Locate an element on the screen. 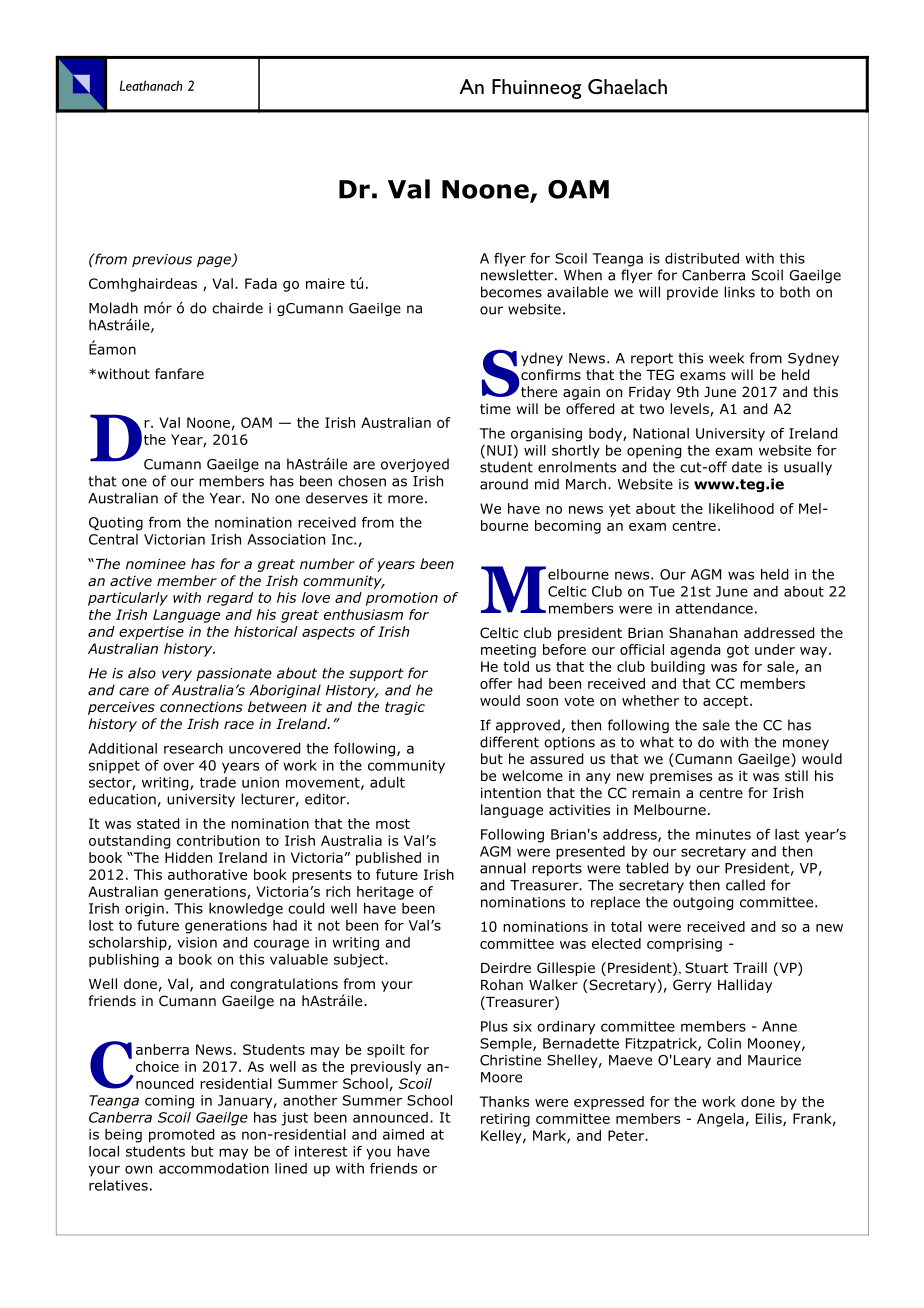 This screenshot has width=924, height=1308. tragic is located at coordinates (405, 708).
